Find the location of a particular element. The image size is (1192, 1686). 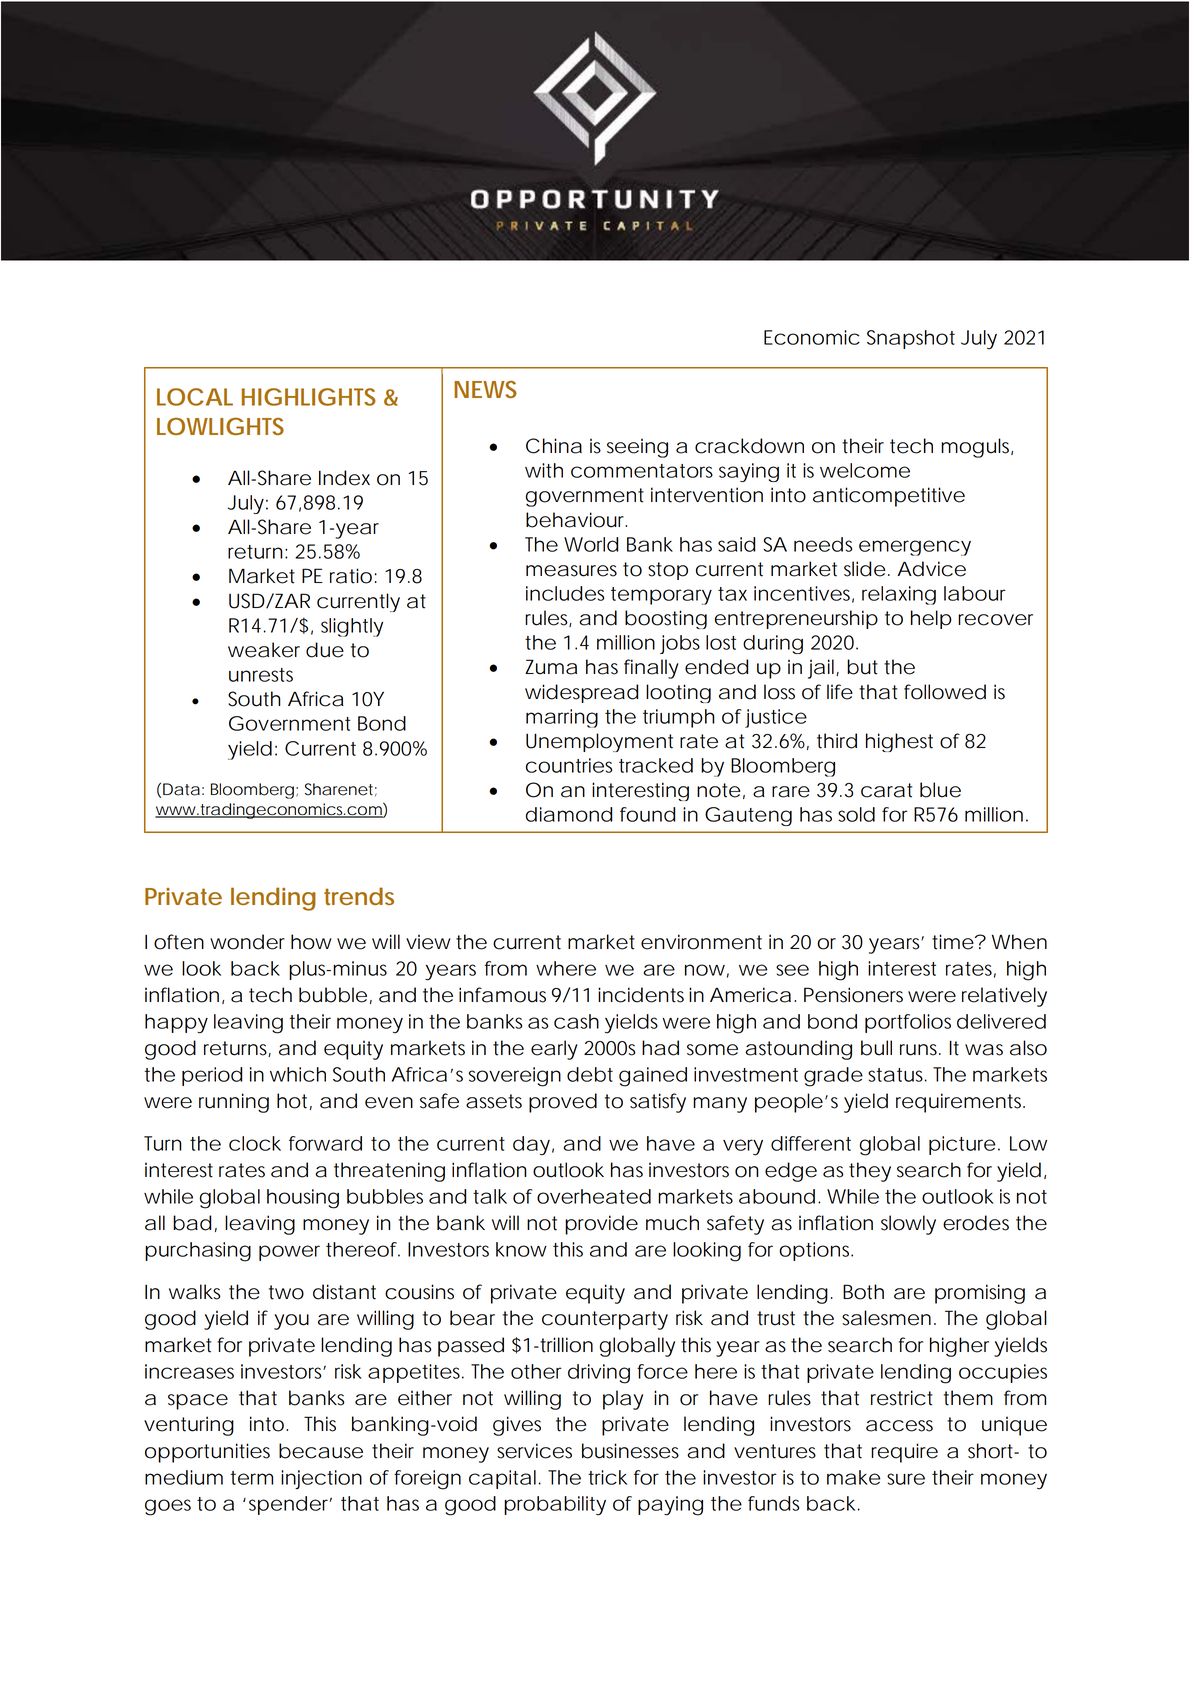

term is located at coordinates (252, 1478).
